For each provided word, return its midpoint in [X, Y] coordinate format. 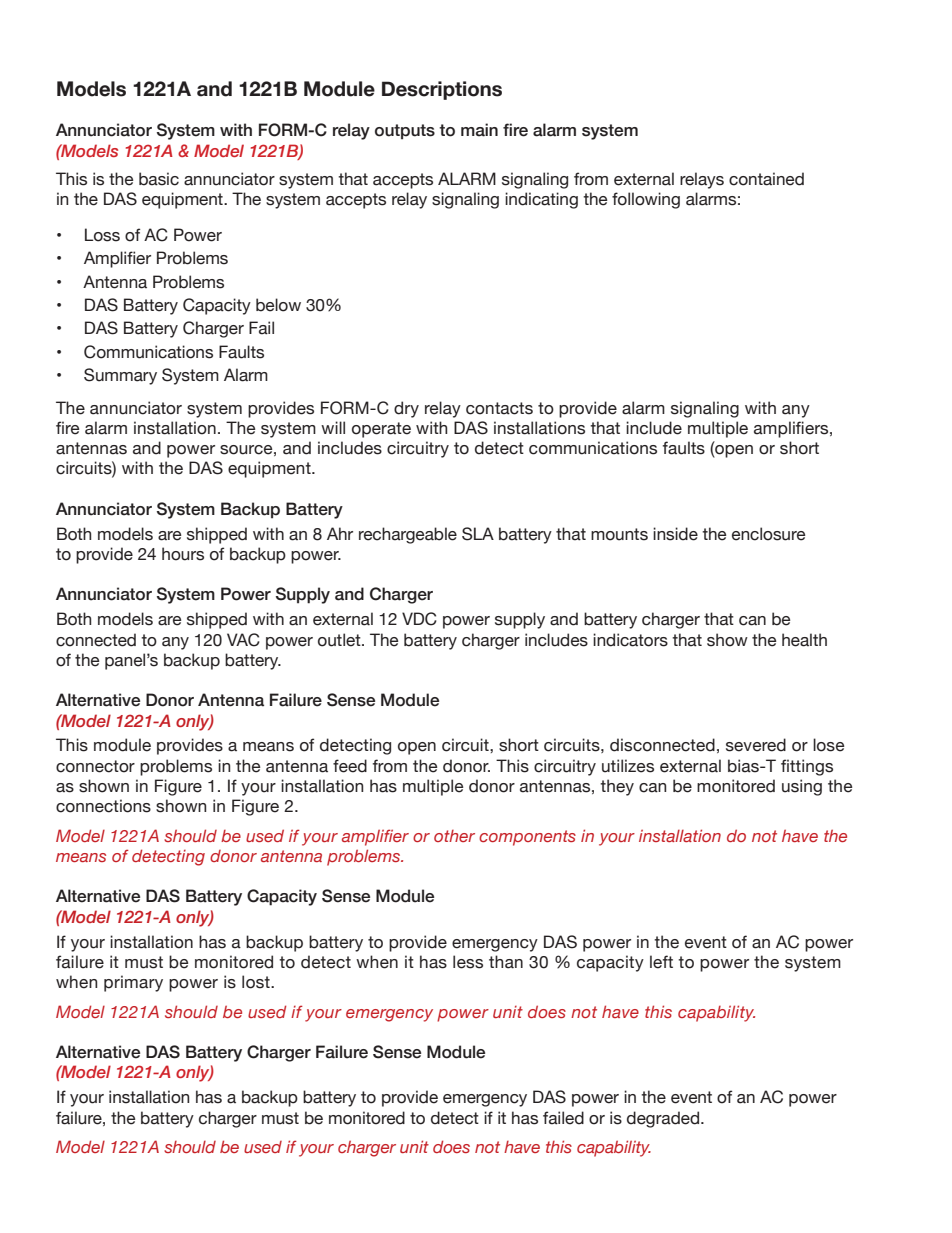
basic [159, 179]
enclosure [768, 534]
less [468, 962]
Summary [120, 376]
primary [133, 983]
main [479, 130]
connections [103, 806]
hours [183, 554]
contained [766, 179]
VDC [419, 619]
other [454, 836]
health [804, 640]
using [802, 787]
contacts [499, 408]
